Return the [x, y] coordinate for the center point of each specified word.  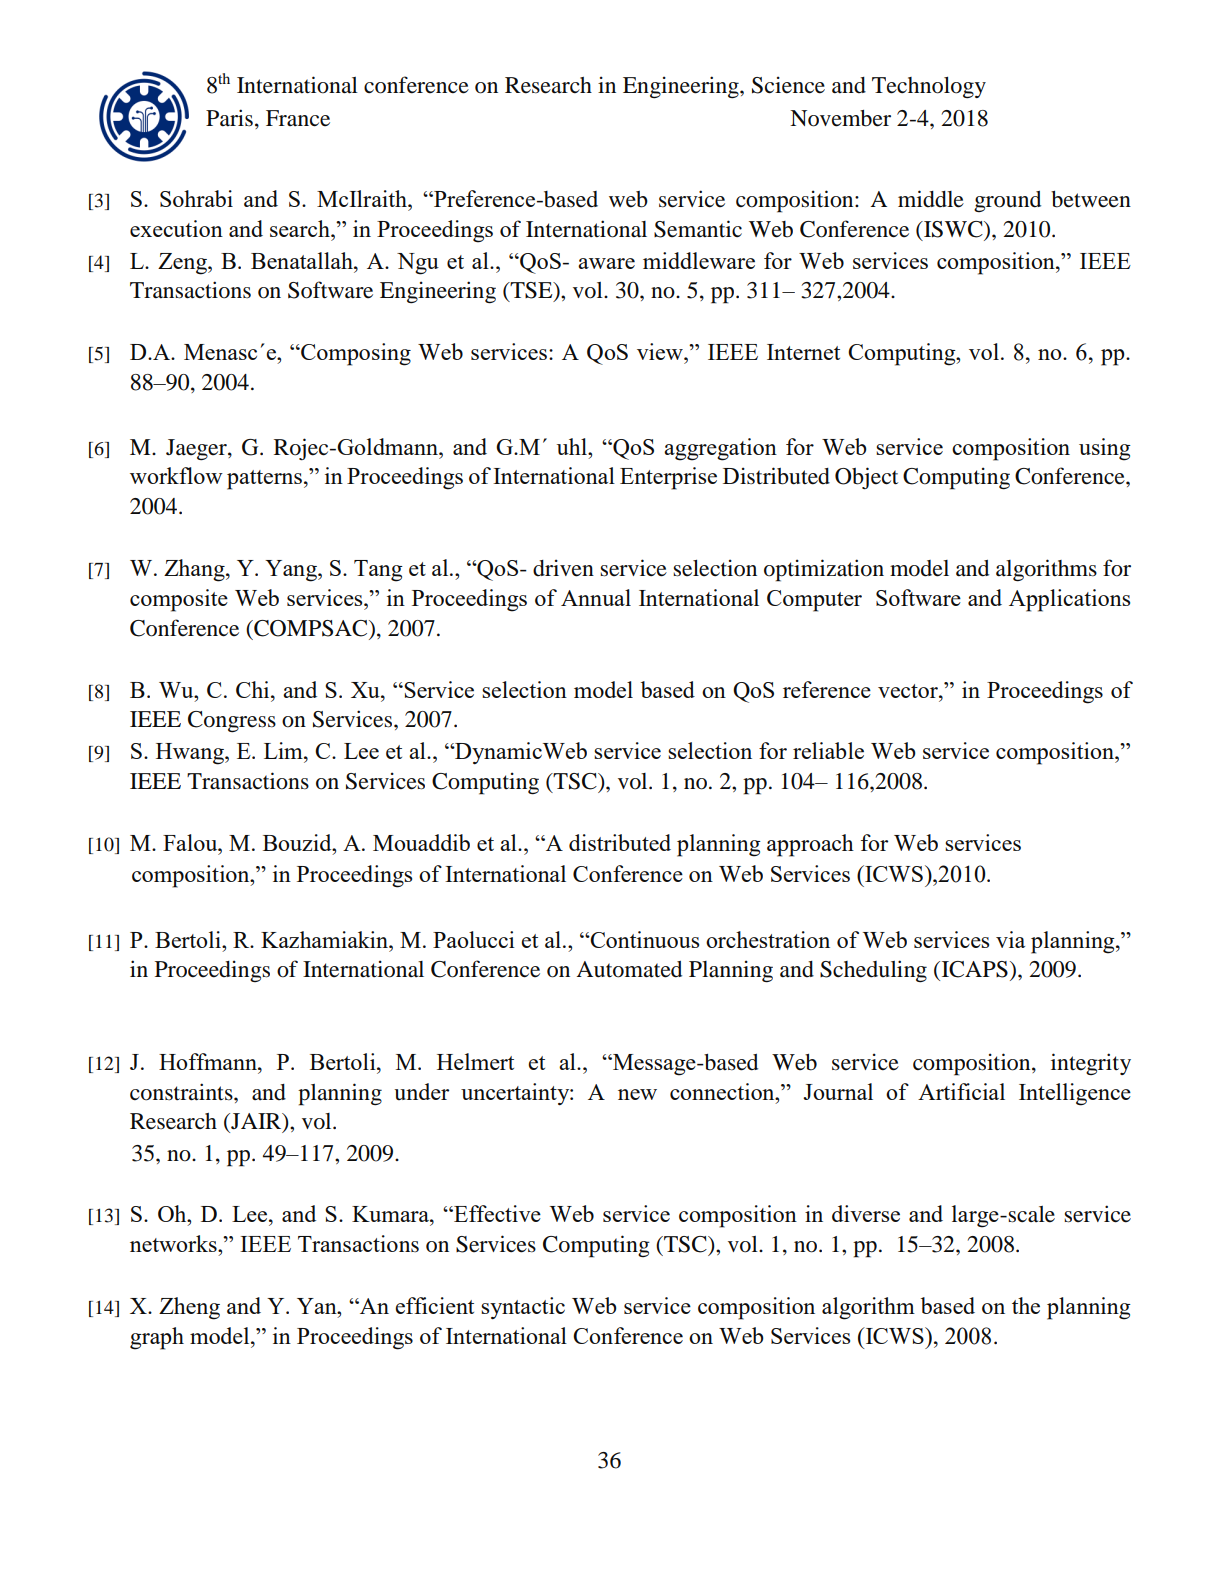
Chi [254, 689]
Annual [596, 597]
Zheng [189, 1308]
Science [788, 85]
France [298, 118]
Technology [929, 88]
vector [909, 691]
